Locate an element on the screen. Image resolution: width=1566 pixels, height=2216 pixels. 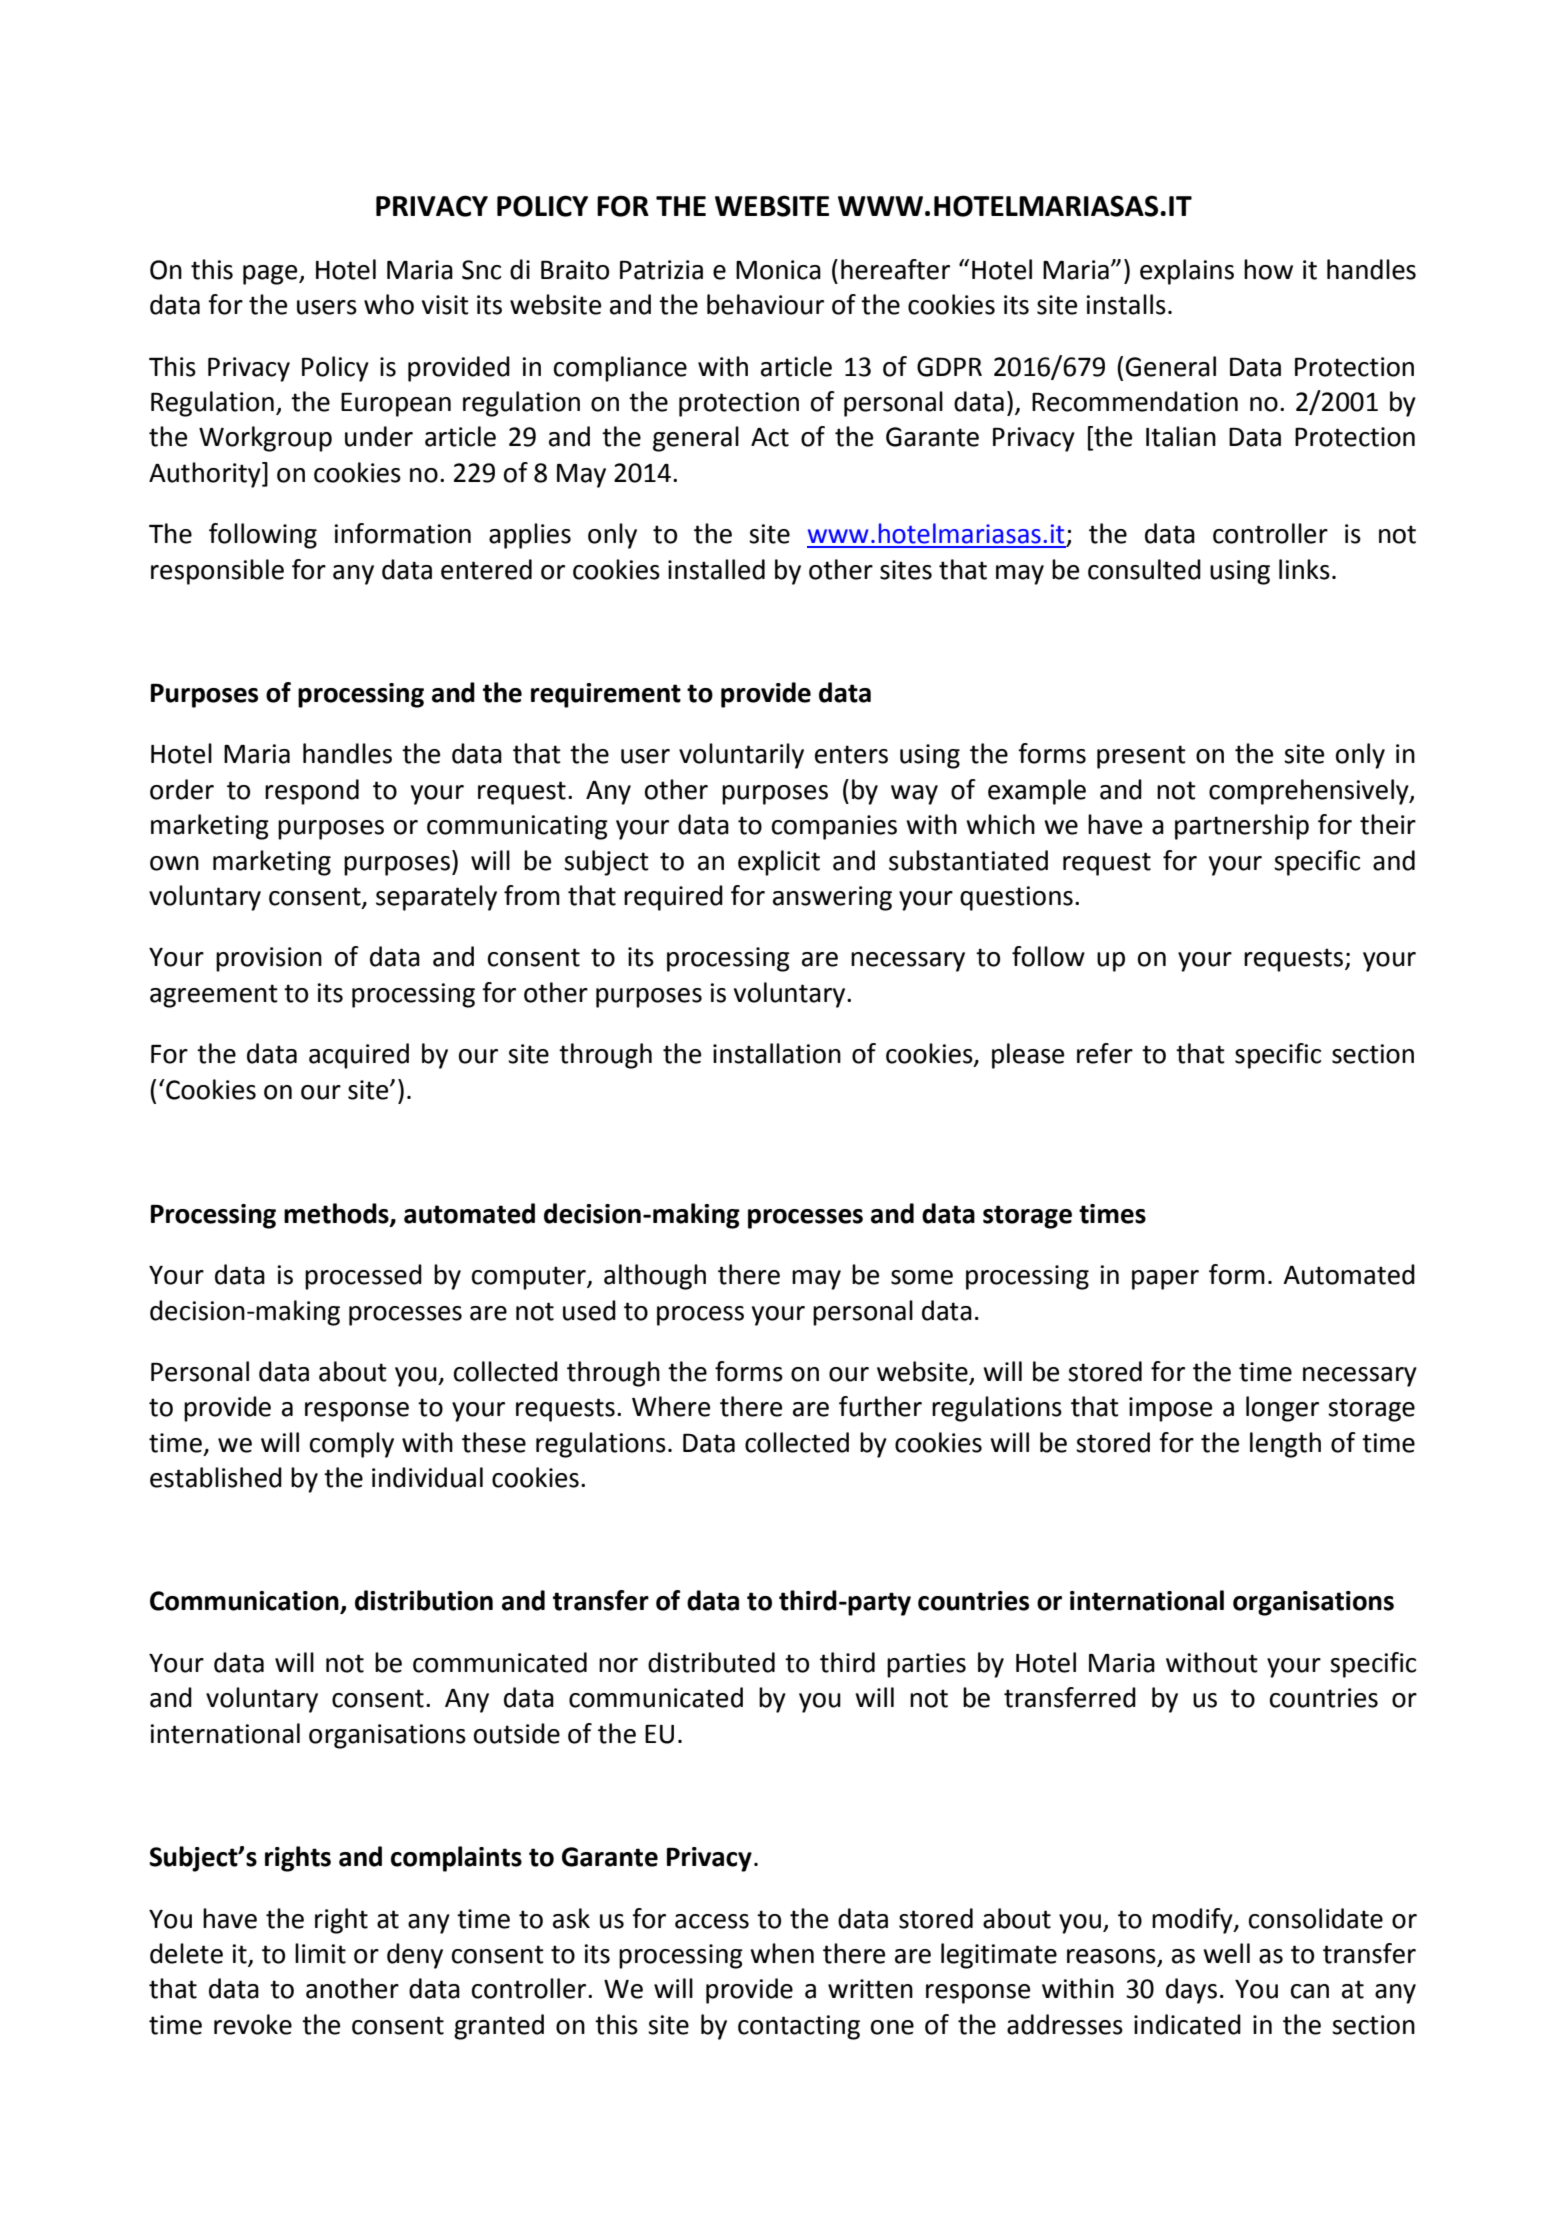
who is located at coordinates (389, 304).
